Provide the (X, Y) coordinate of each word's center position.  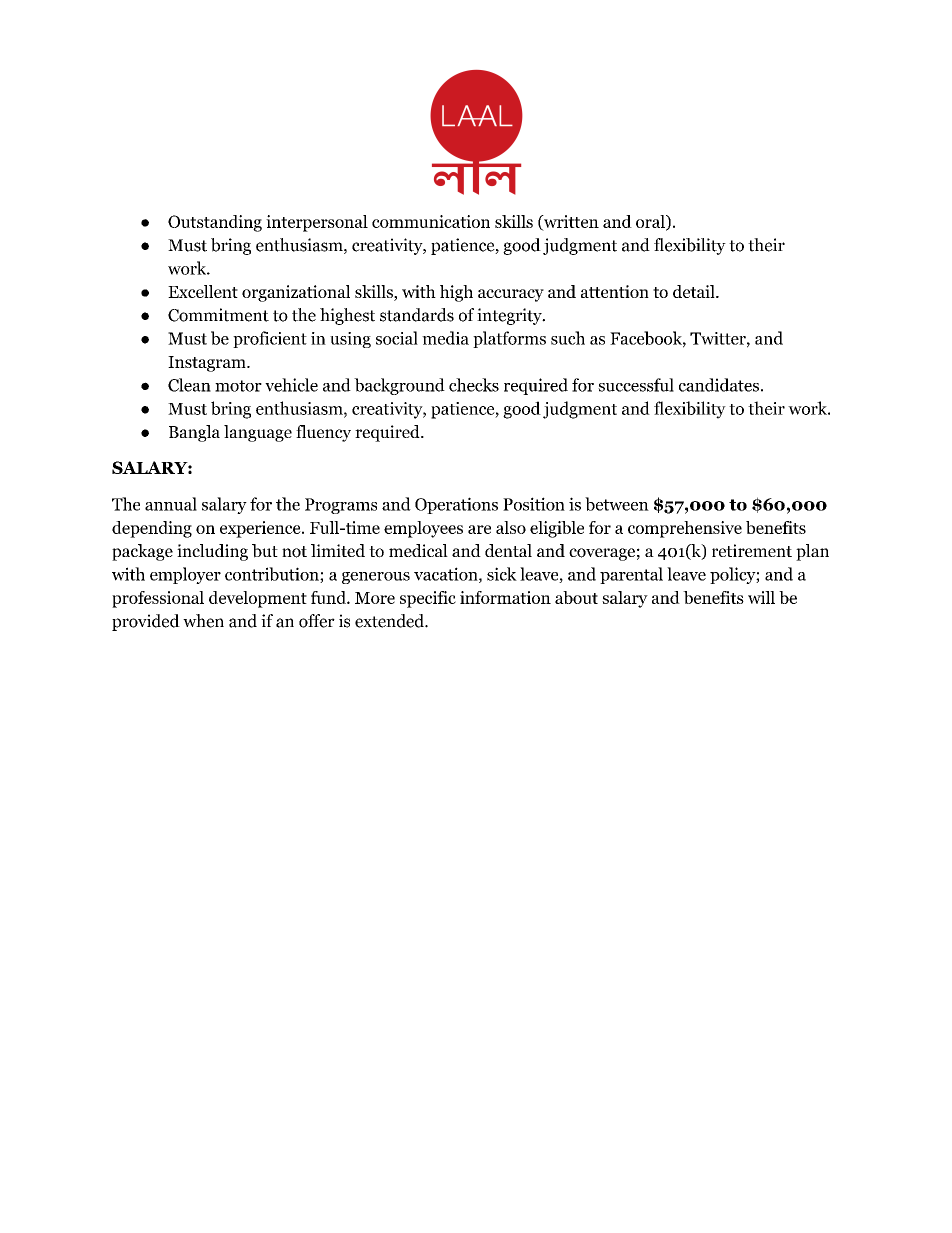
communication (431, 221)
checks (474, 385)
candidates (719, 385)
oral (651, 222)
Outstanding (215, 223)
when (203, 621)
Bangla (194, 433)
